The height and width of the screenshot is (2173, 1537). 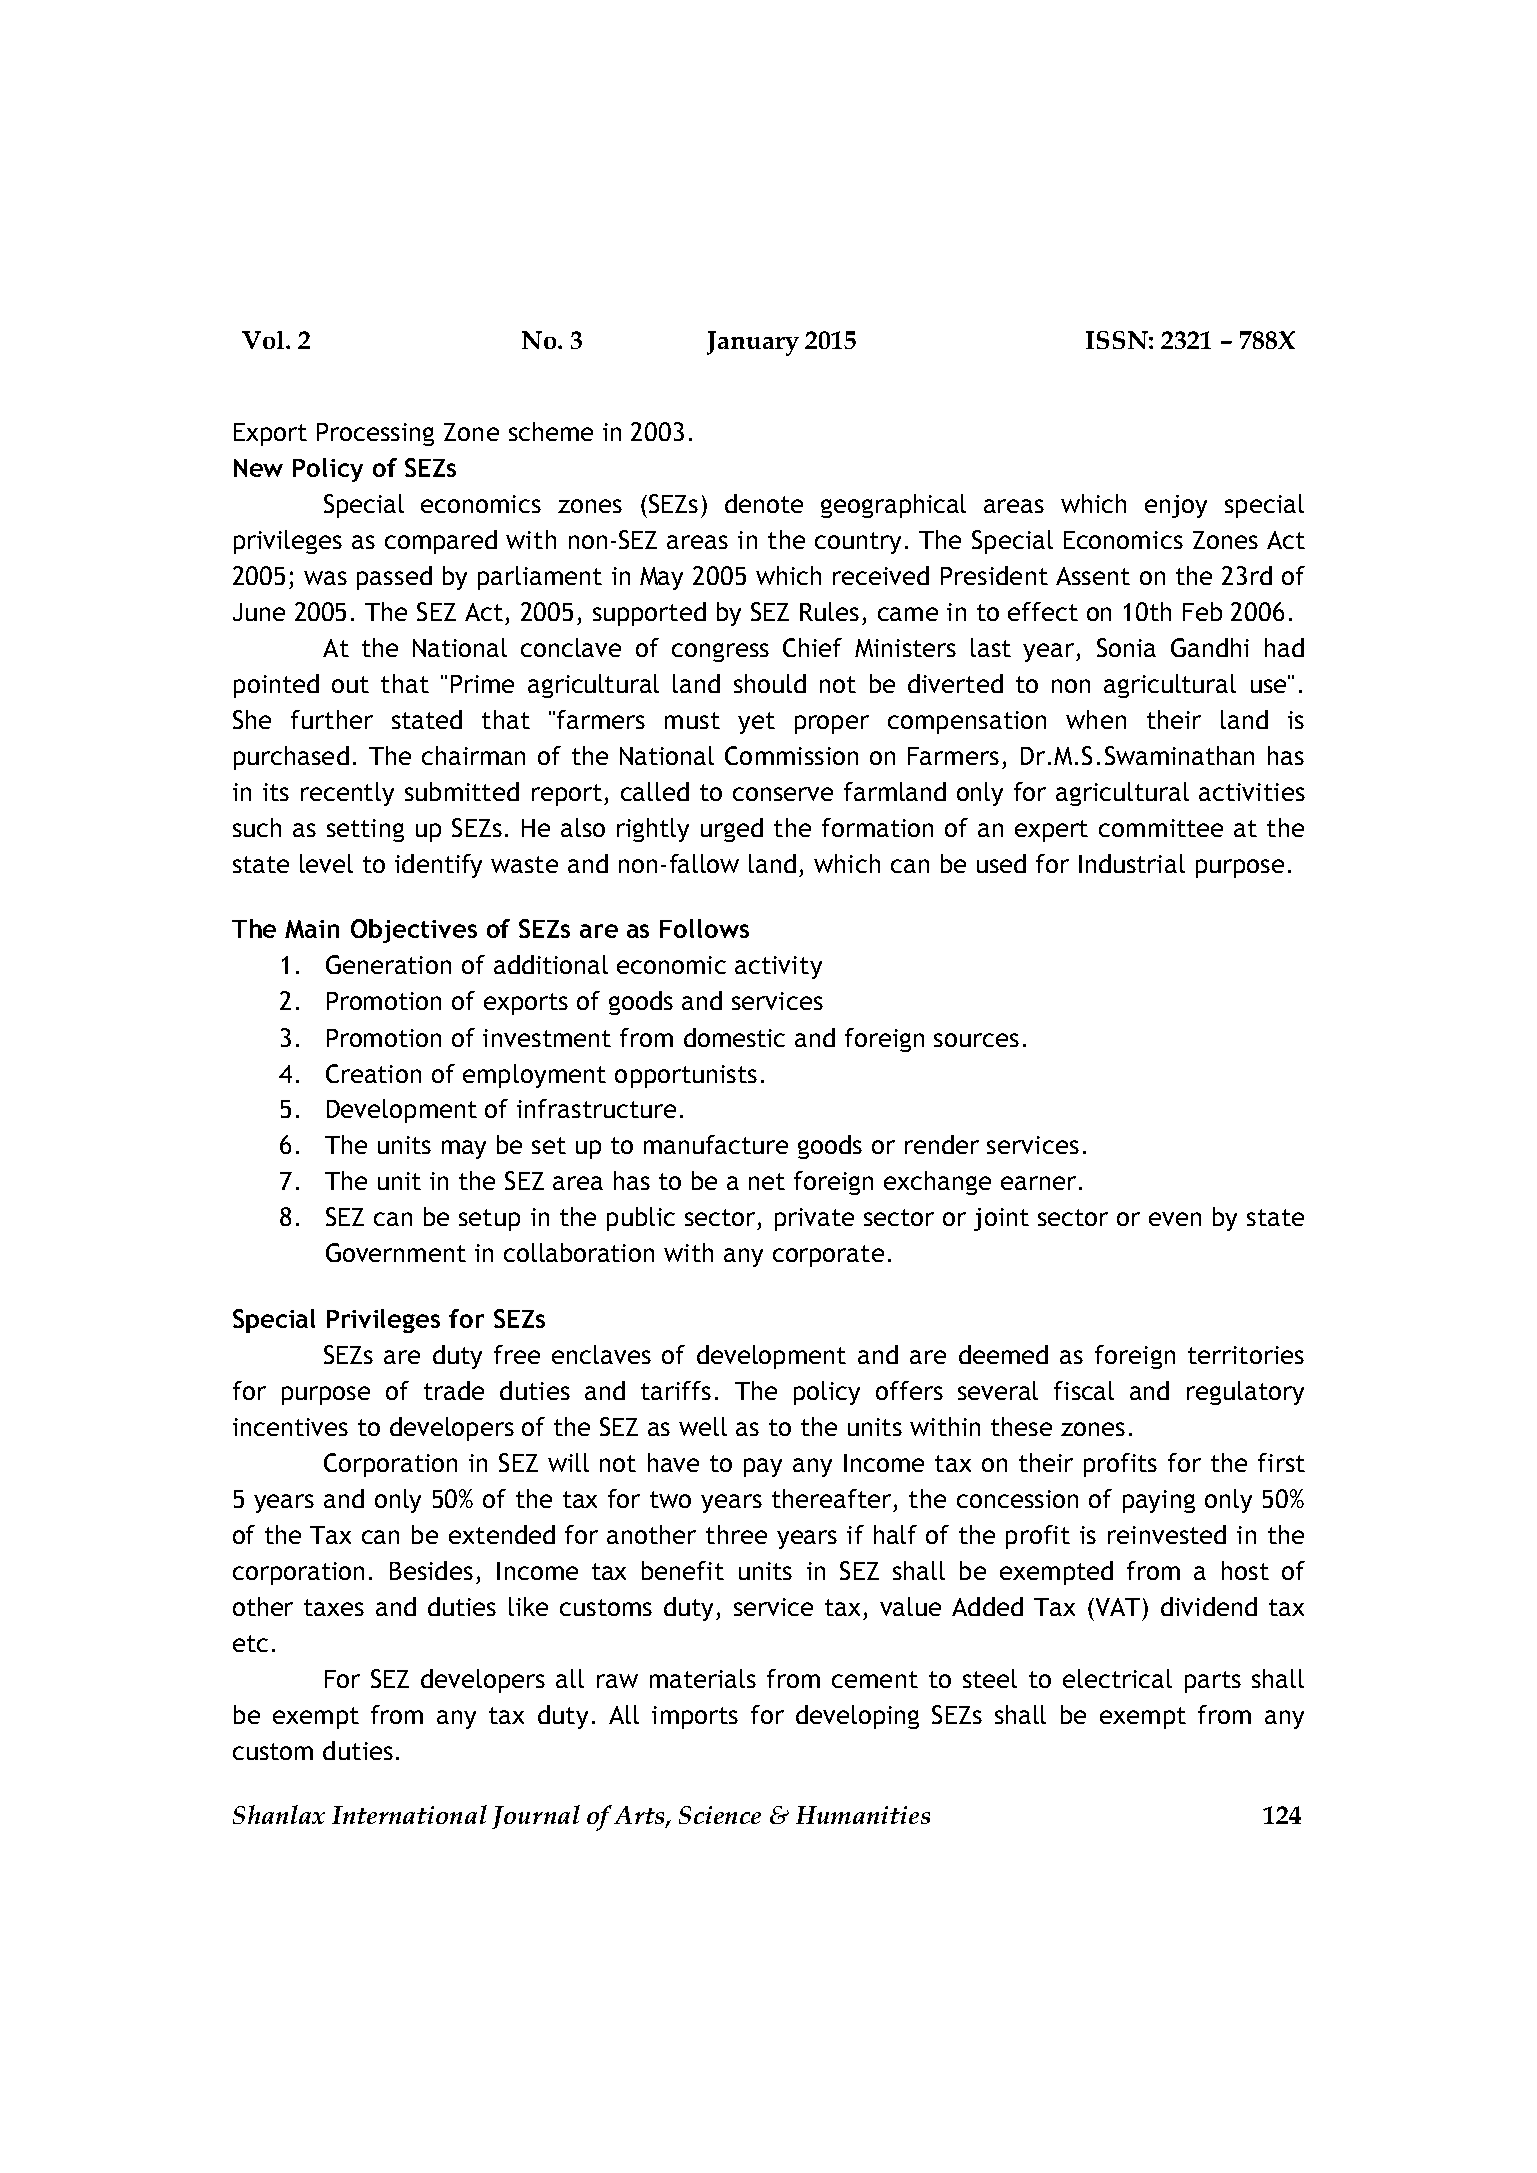 I want to click on three, so click(x=736, y=1534).
